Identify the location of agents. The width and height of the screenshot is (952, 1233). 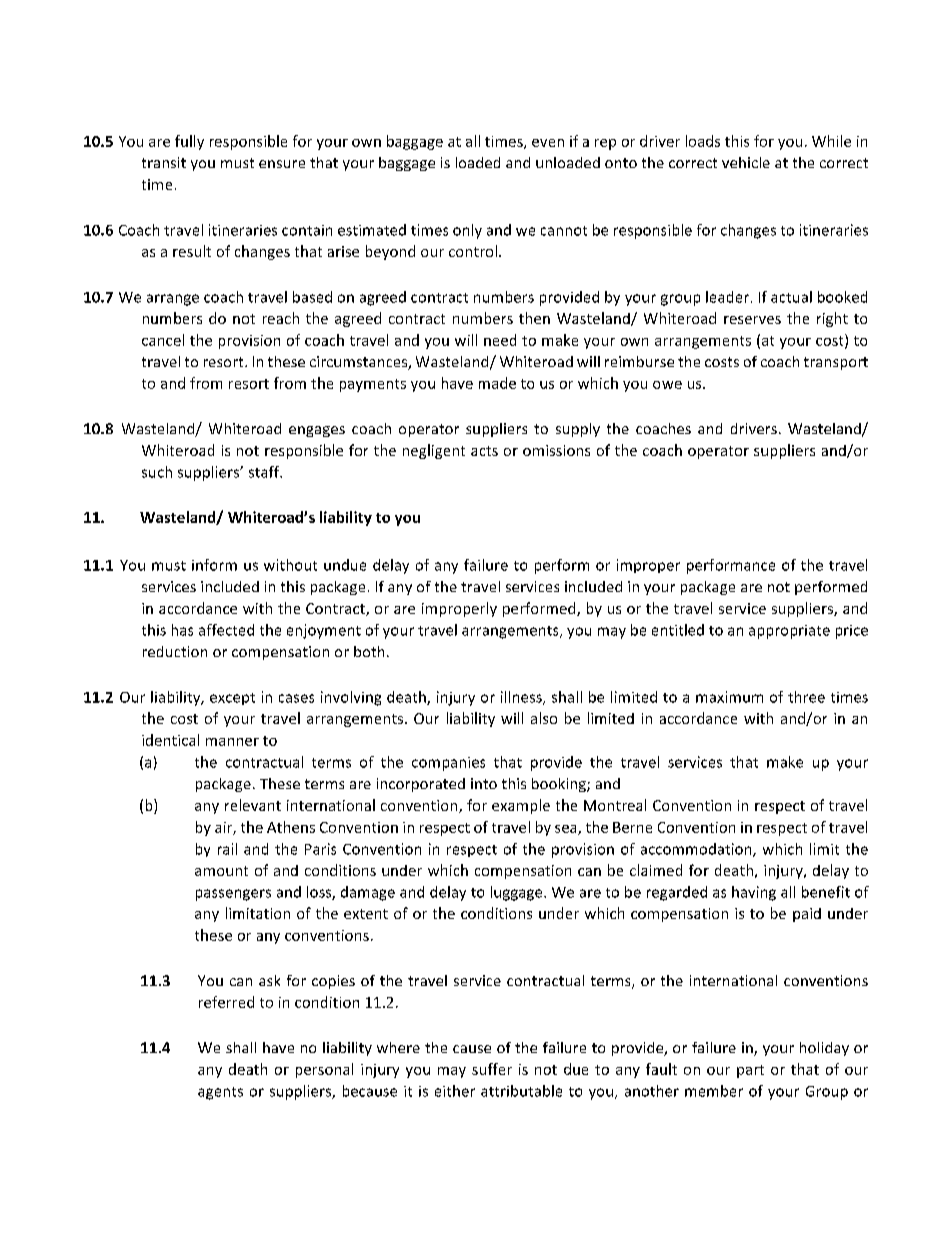
(220, 1093).
